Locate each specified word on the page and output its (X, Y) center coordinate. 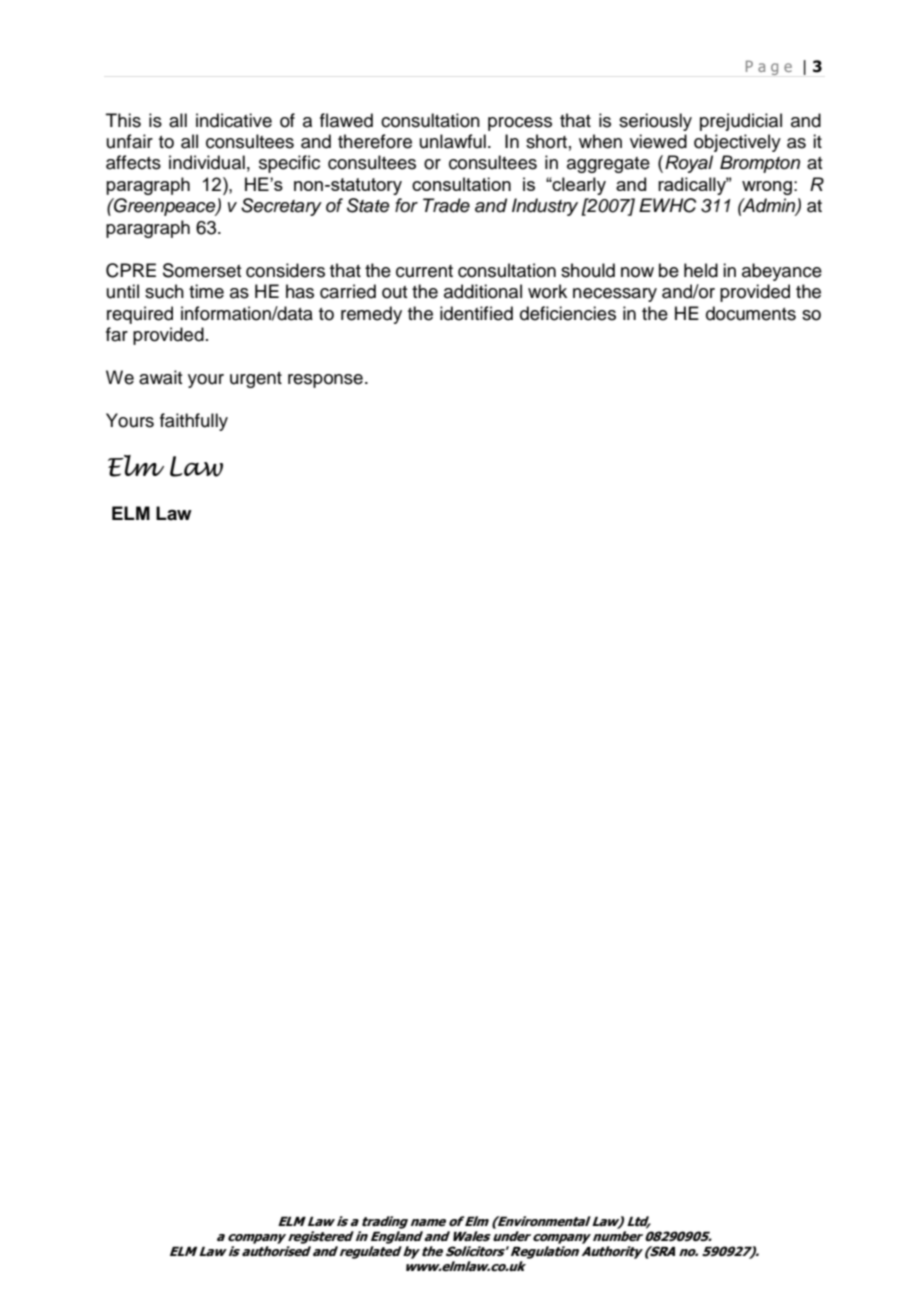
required (140, 315)
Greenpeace (165, 207)
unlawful (453, 141)
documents (751, 313)
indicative (234, 120)
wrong (767, 188)
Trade (446, 205)
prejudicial (741, 122)
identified (476, 313)
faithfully (194, 422)
